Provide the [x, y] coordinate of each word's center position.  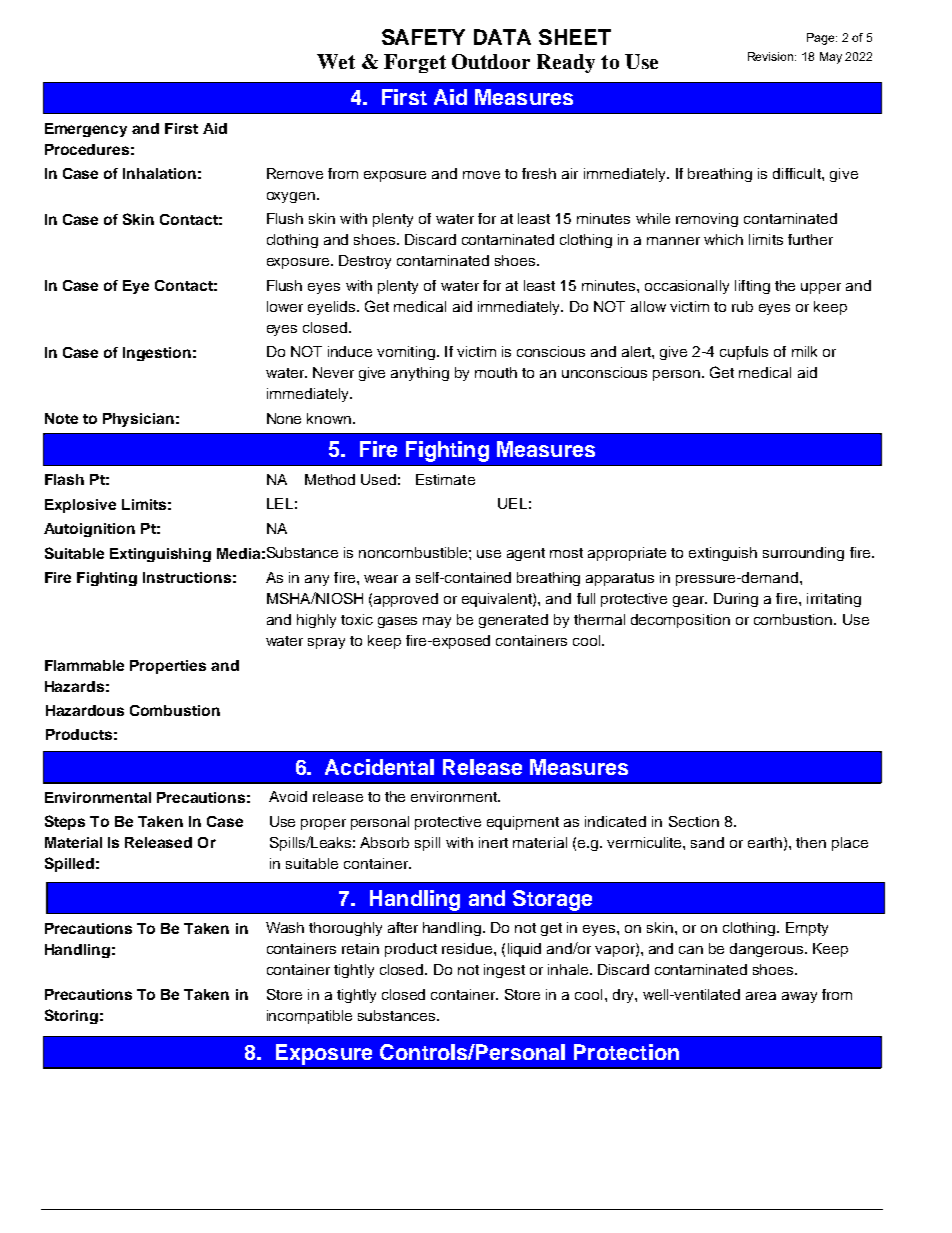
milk [804, 351]
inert [493, 842]
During [736, 600]
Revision [772, 56]
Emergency [86, 130]
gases [397, 622]
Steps [65, 822]
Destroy [365, 262]
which [723, 239]
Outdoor [491, 61]
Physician [138, 420]
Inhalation [159, 173]
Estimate [445, 479]
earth [765, 842]
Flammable [84, 665]
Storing [71, 1016]
